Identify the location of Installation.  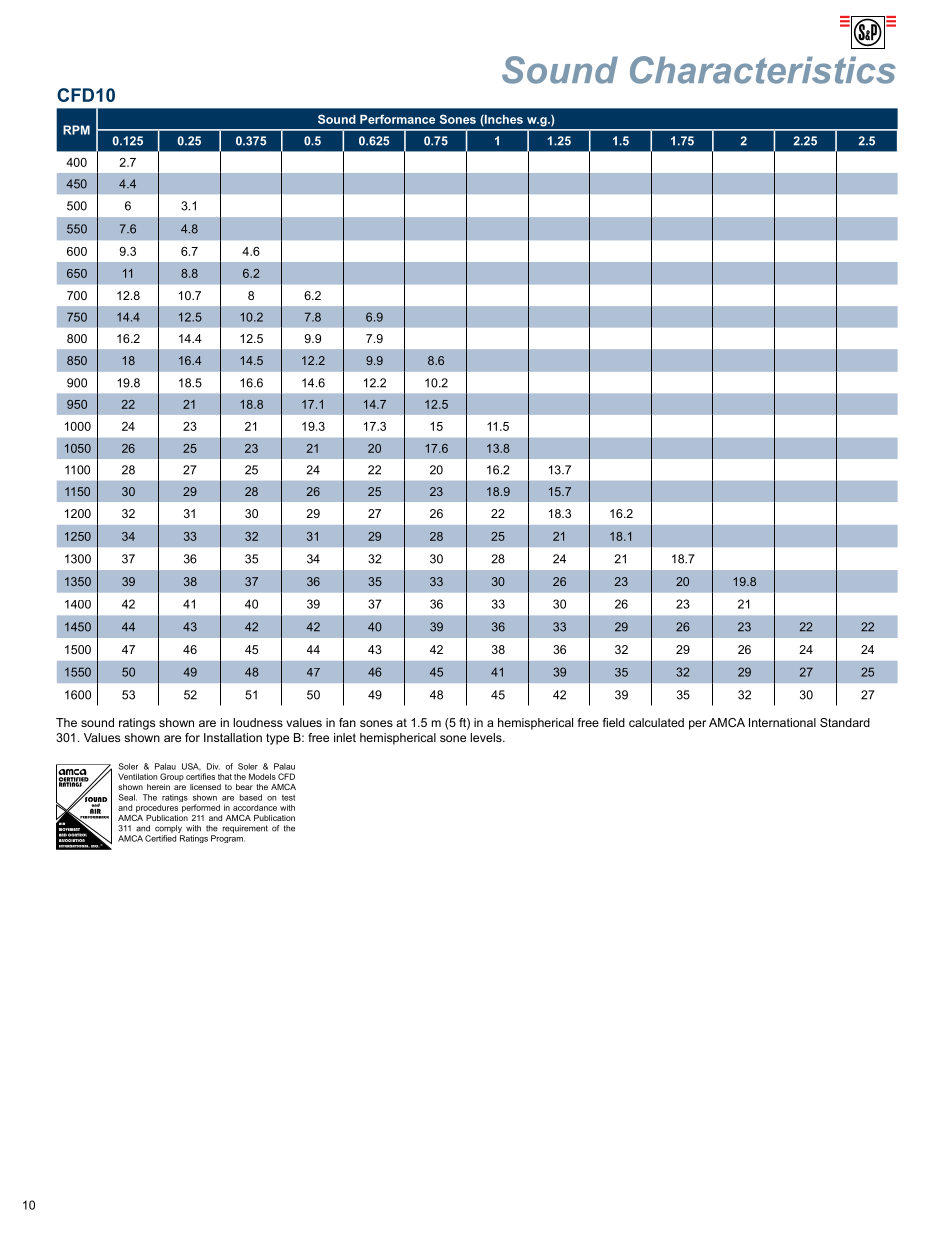
(233, 737).
